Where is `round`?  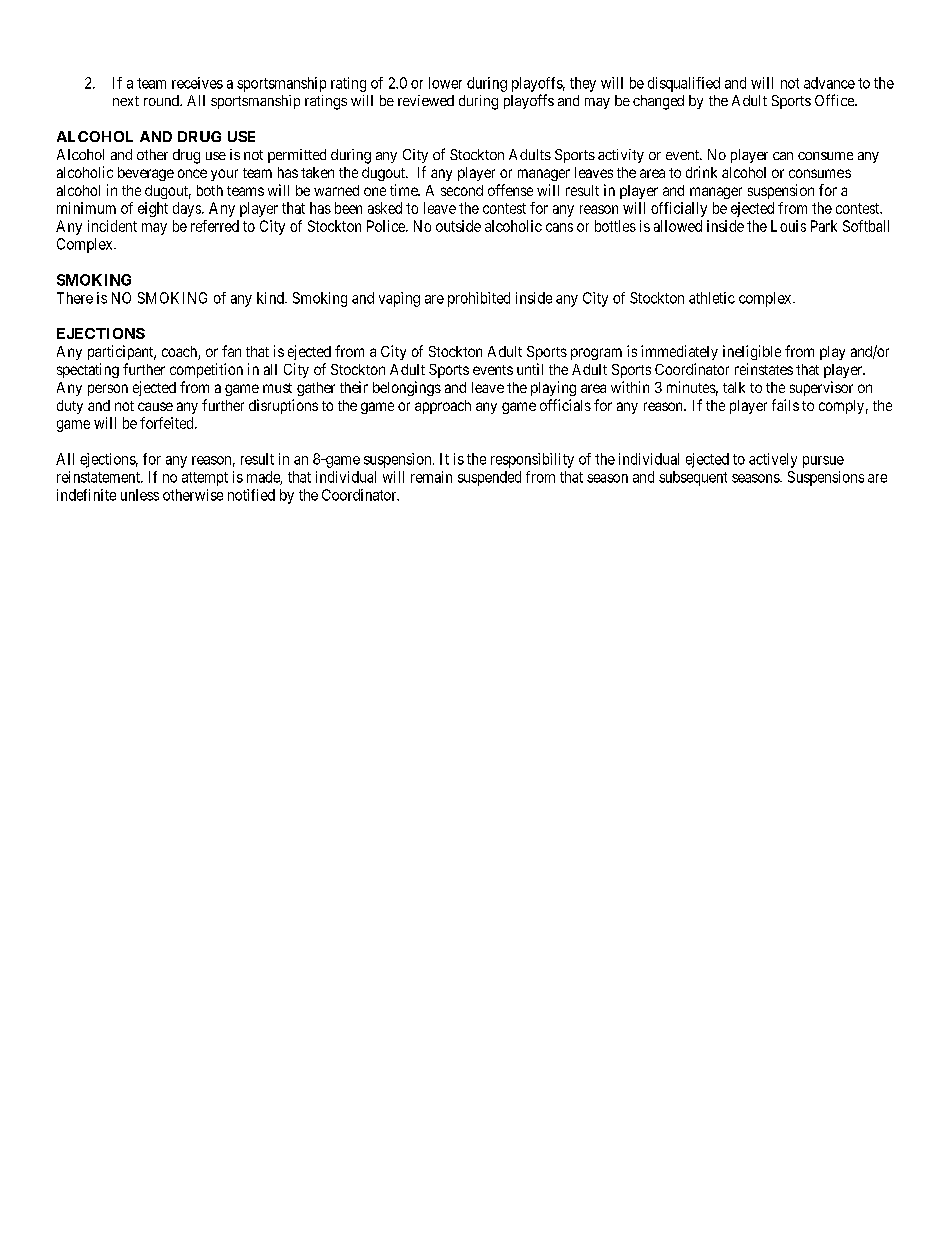
round is located at coordinates (162, 100).
